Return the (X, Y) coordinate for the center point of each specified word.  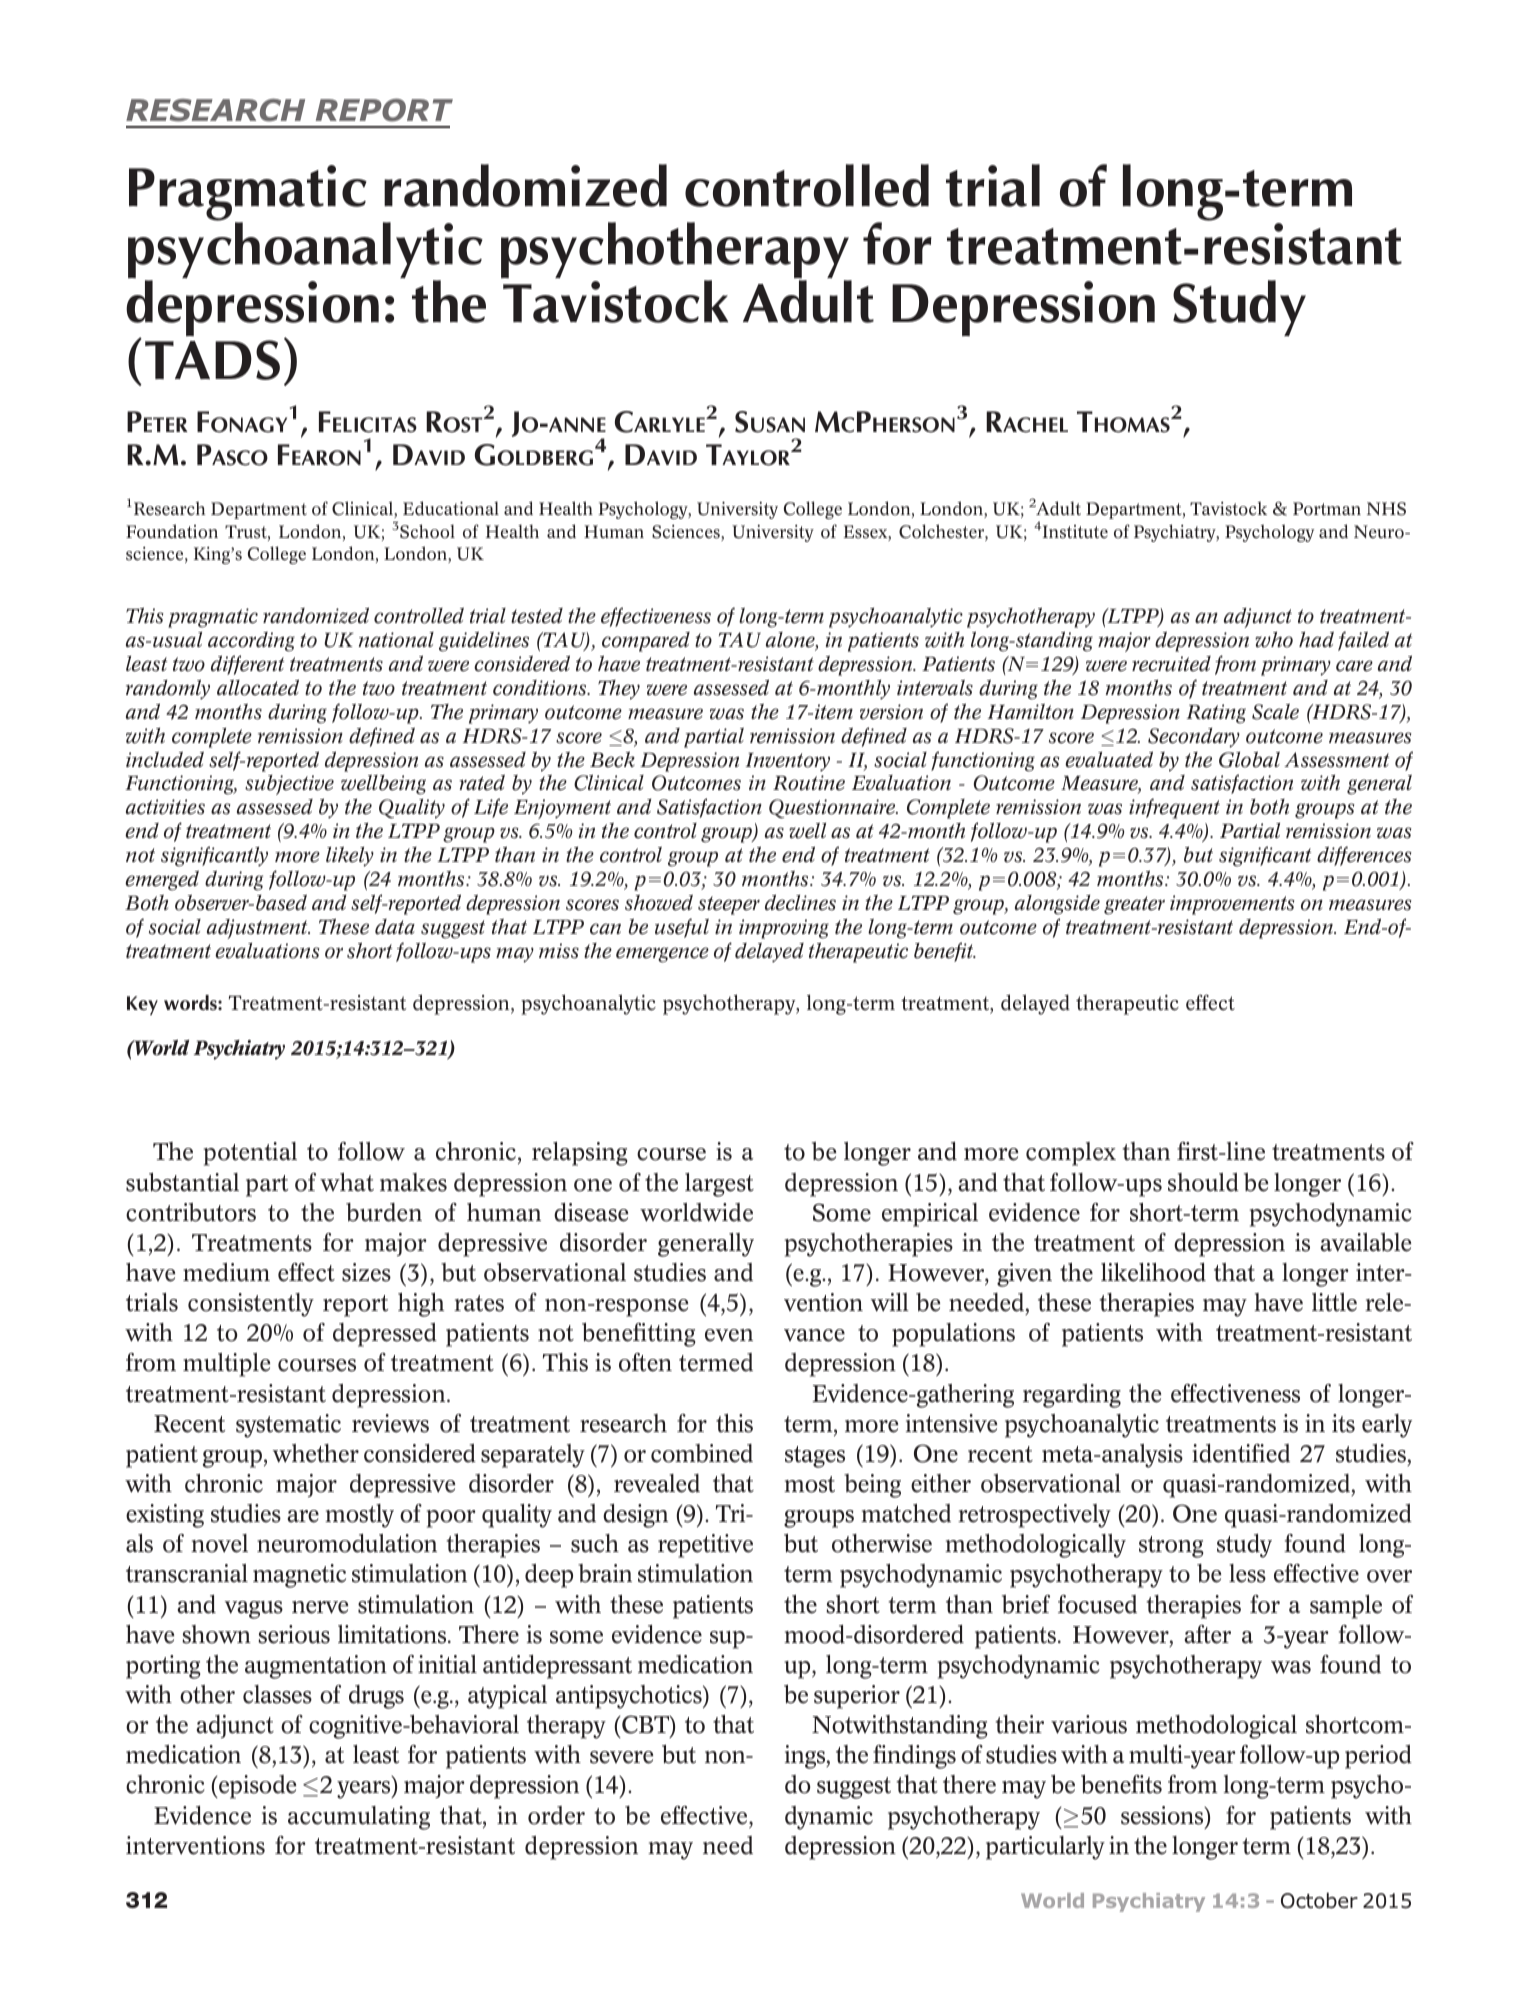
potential (250, 1154)
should (1203, 1182)
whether (316, 1453)
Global (1249, 759)
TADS (212, 360)
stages (815, 1457)
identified (1241, 1453)
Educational (451, 508)
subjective (289, 785)
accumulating (359, 1818)
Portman (1327, 509)
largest (719, 1185)
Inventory (788, 762)
